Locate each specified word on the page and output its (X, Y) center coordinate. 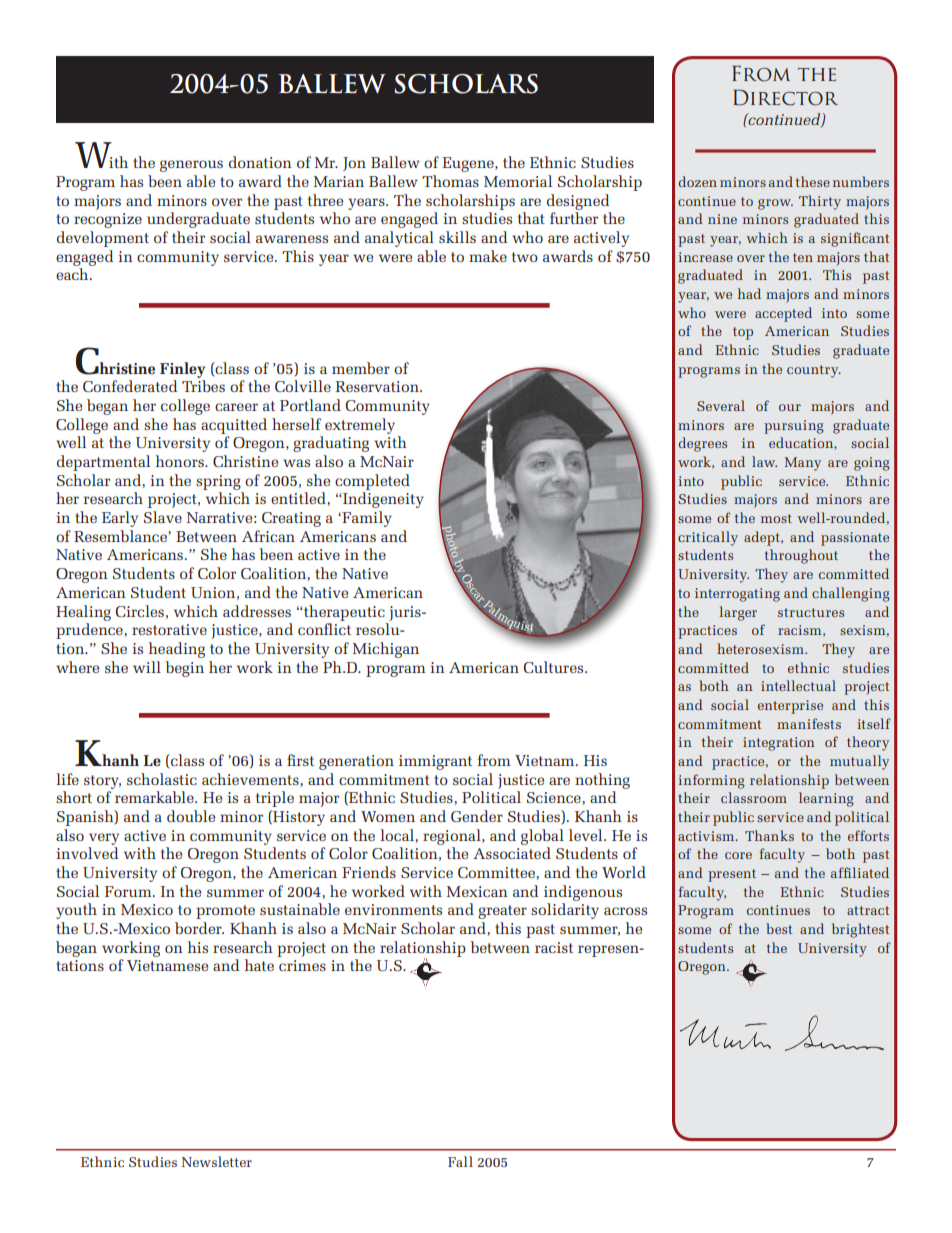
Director (785, 97)
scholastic (162, 779)
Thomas (450, 181)
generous (191, 166)
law (764, 461)
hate (259, 965)
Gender (477, 816)
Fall (460, 1161)
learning (826, 799)
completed (372, 482)
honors (181, 461)
